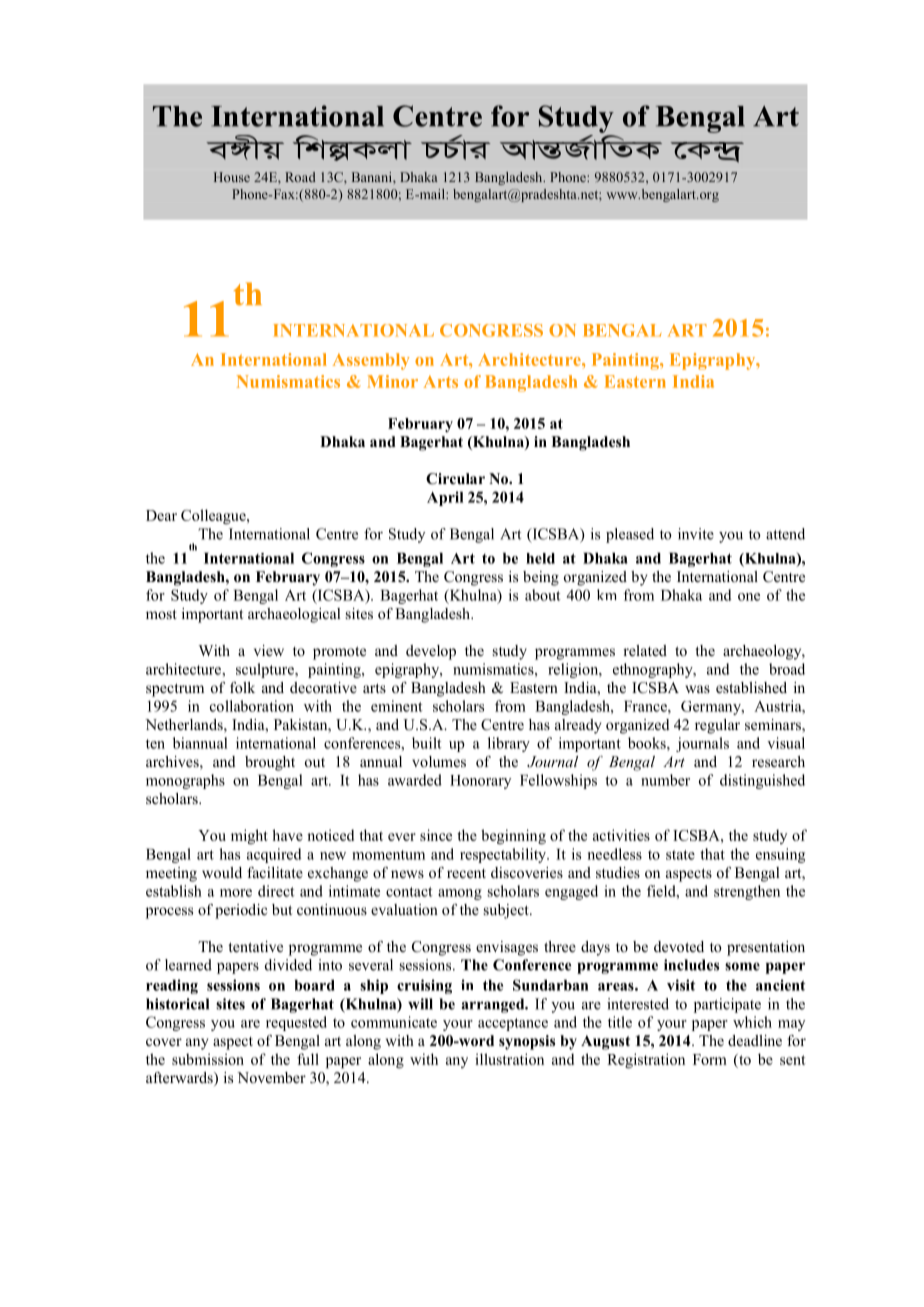  What do you see at coordinates (208, 1059) in the screenshot?
I see `submission` at bounding box center [208, 1059].
